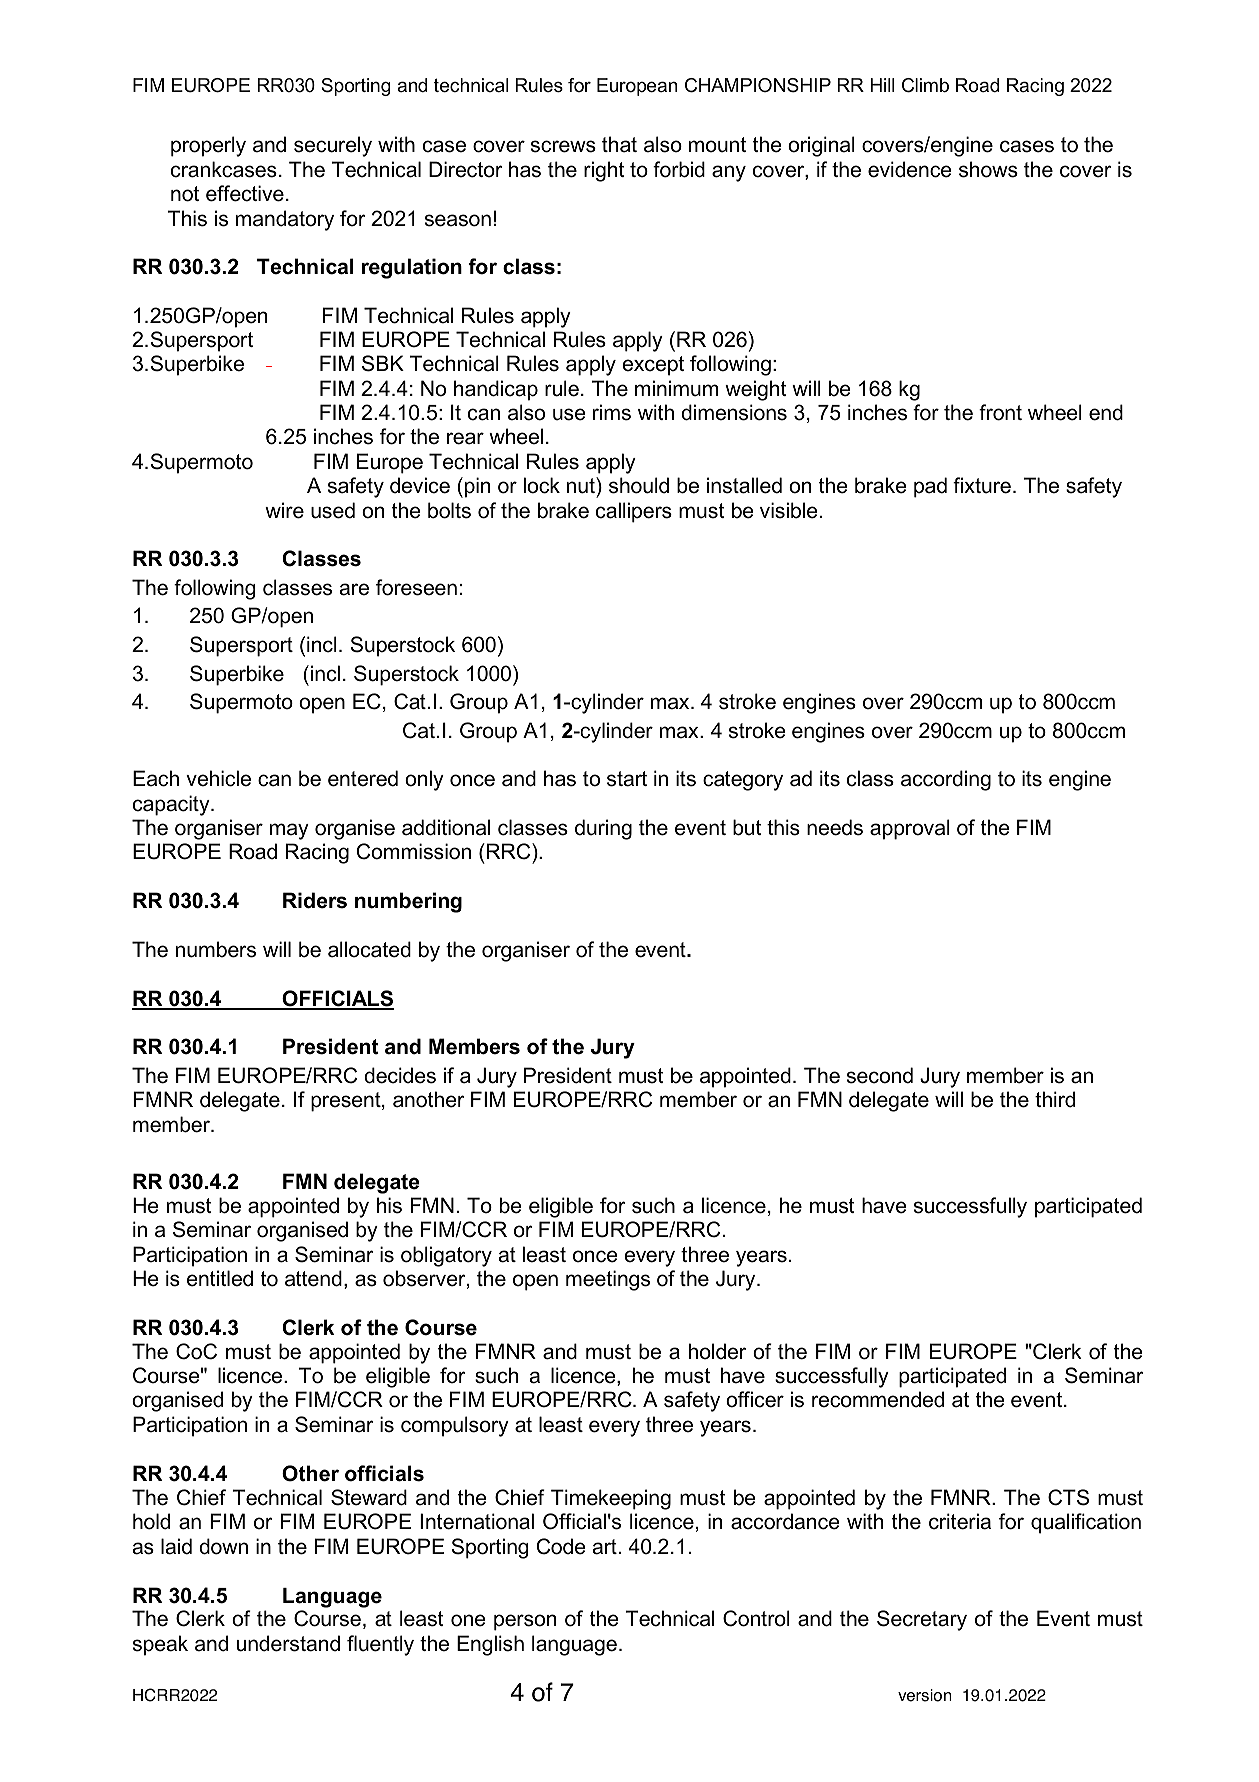 The width and height of the screenshot is (1259, 1782). I want to click on person, so click(525, 1622).
